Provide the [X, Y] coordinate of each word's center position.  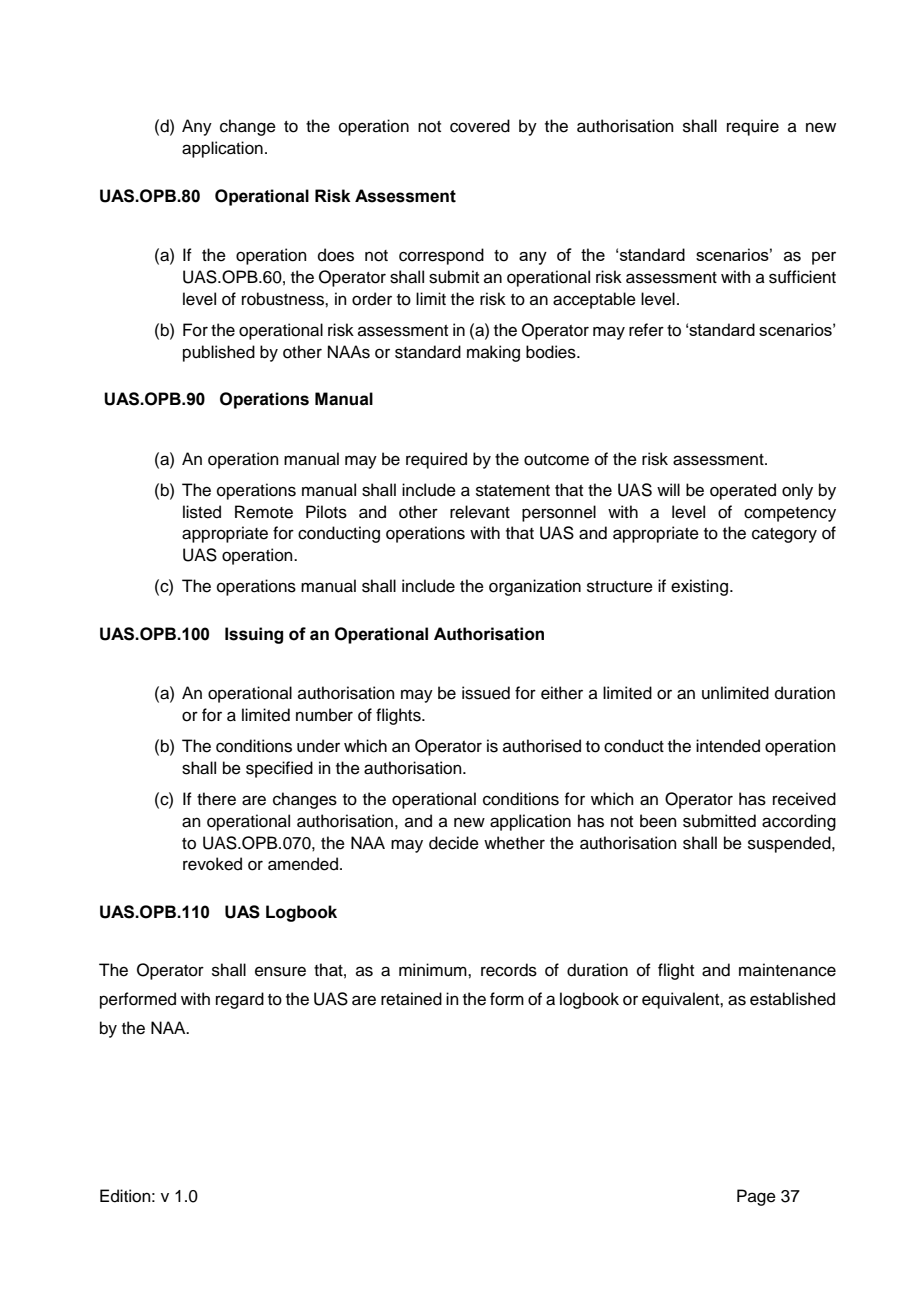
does [336, 255]
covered [480, 126]
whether [514, 843]
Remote [264, 512]
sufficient [802, 277]
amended [303, 864]
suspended [790, 844]
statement [513, 491]
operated [743, 491]
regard [240, 1000]
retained [411, 999]
